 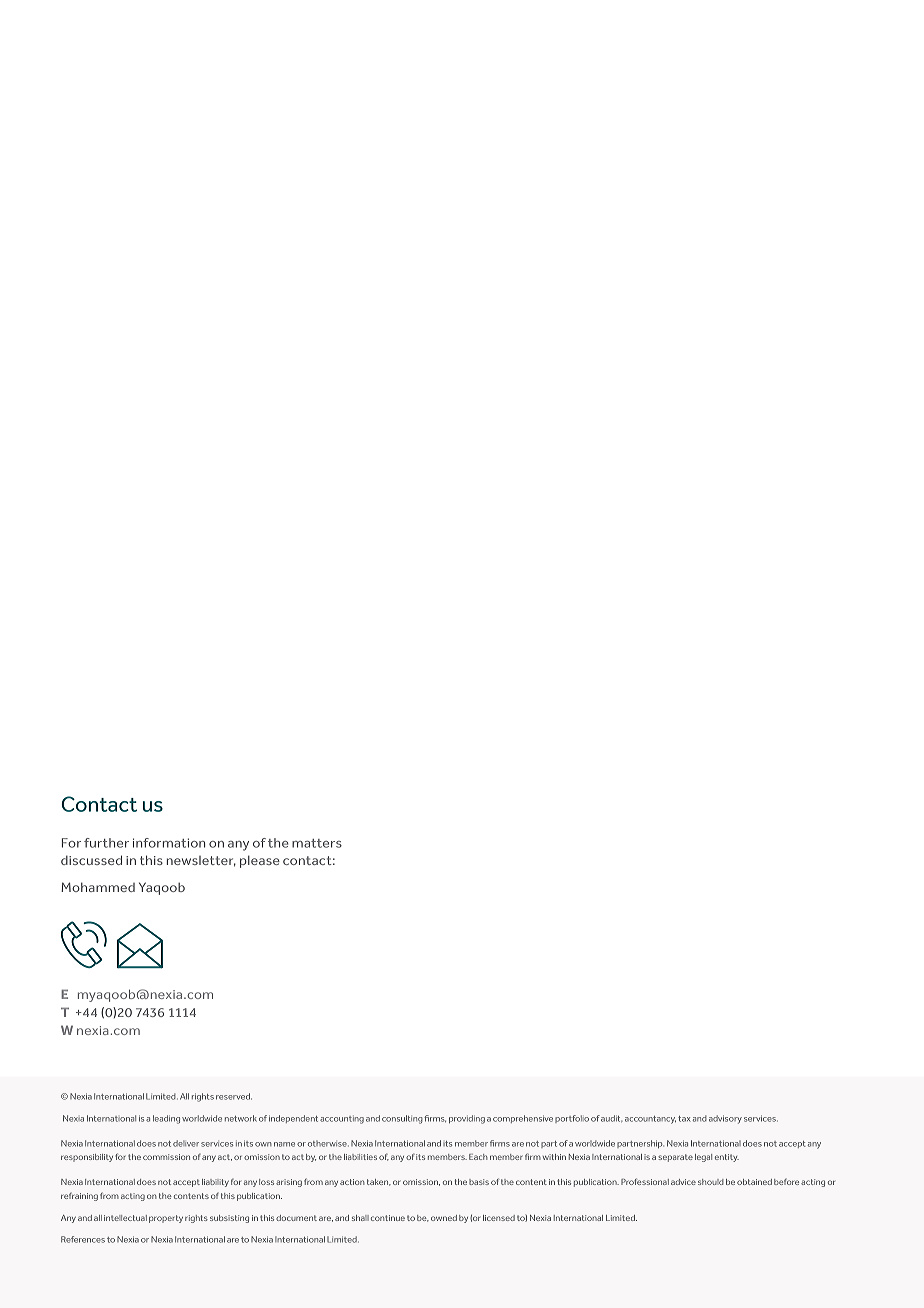 I want to click on reserved, so click(x=234, y=1096).
